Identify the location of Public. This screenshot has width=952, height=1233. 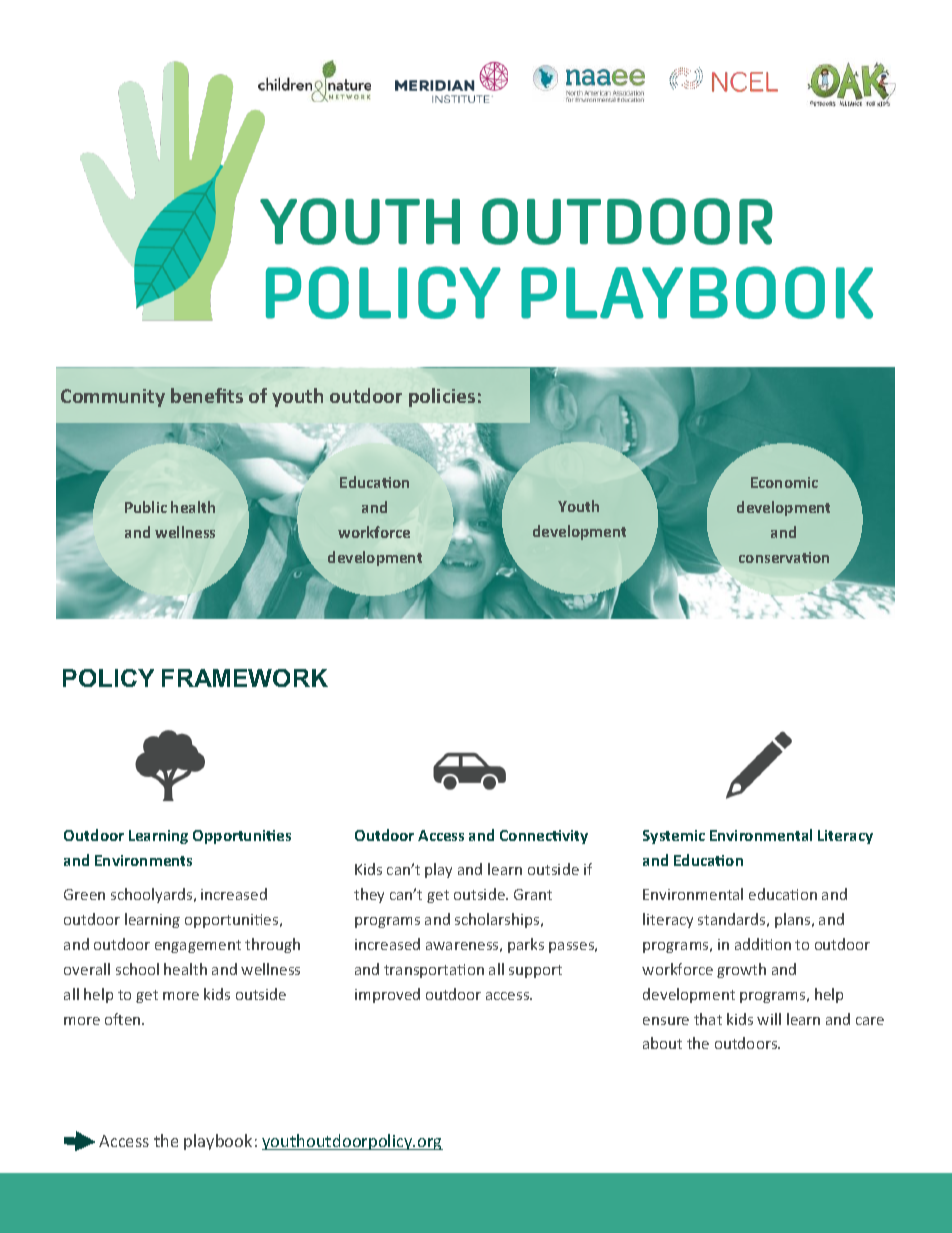
(146, 507).
